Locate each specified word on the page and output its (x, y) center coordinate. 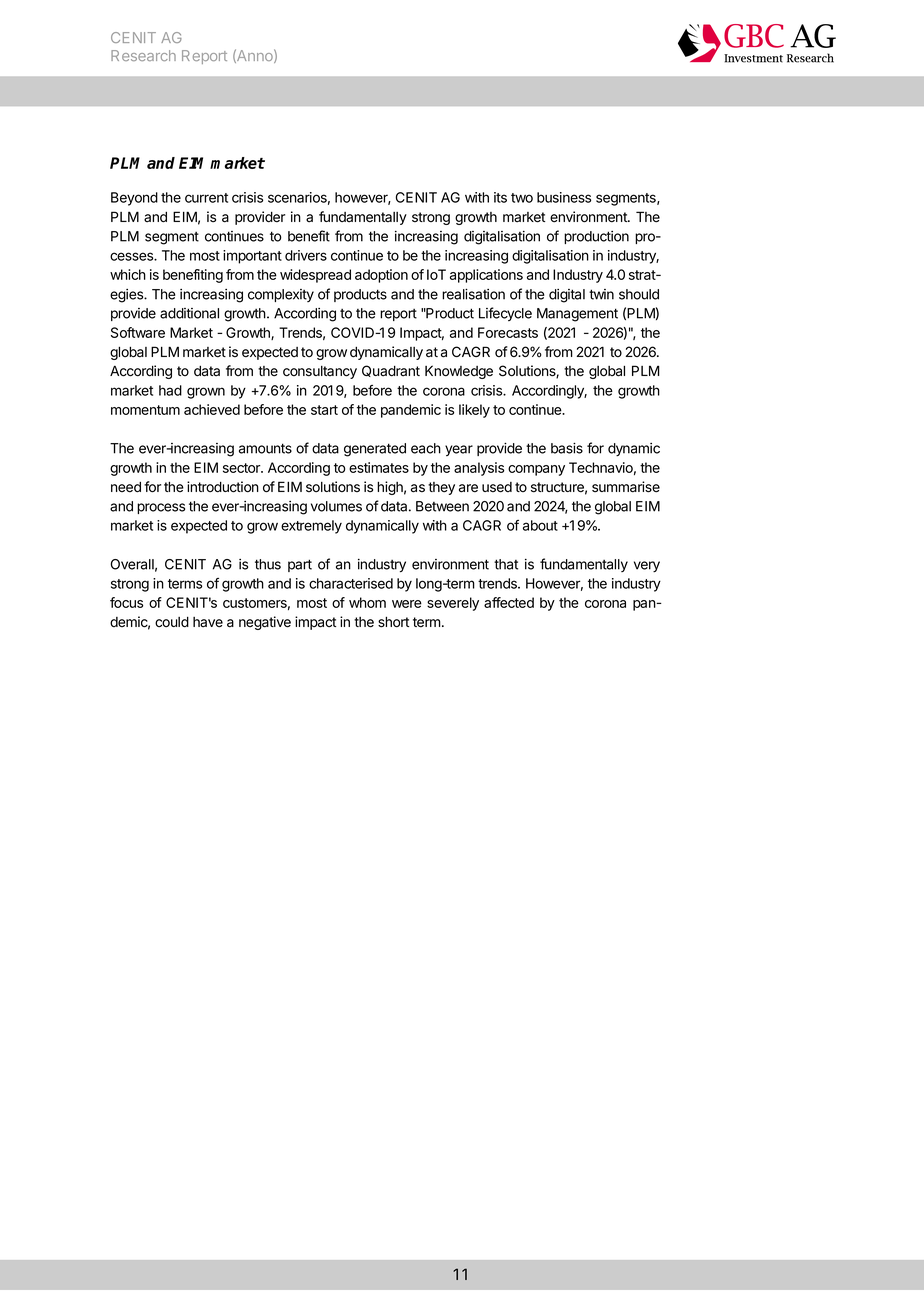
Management (577, 315)
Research (143, 55)
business (564, 197)
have (208, 622)
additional (189, 313)
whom (367, 602)
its (500, 197)
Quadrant (391, 371)
